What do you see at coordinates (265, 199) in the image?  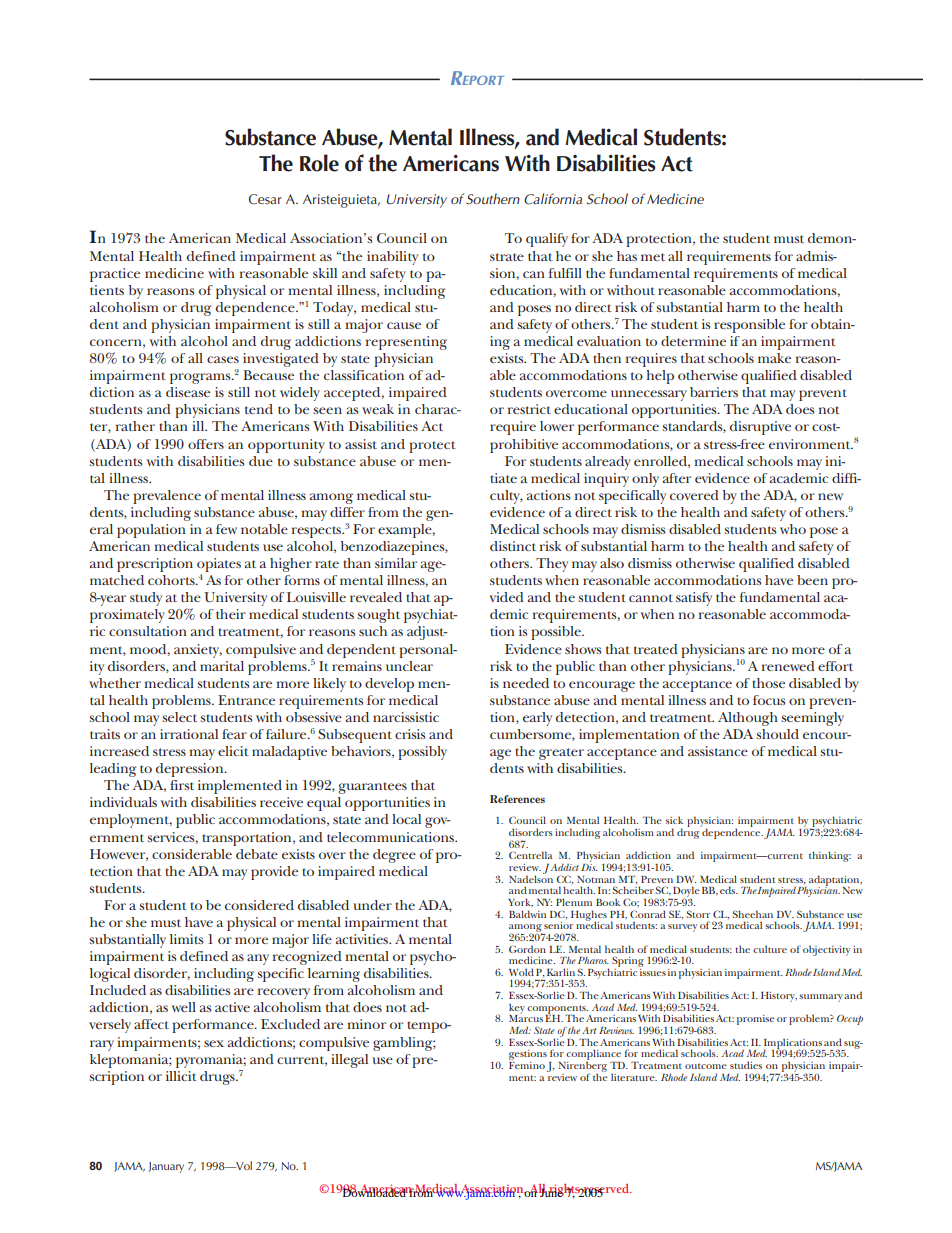 I see `Cesar` at bounding box center [265, 199].
